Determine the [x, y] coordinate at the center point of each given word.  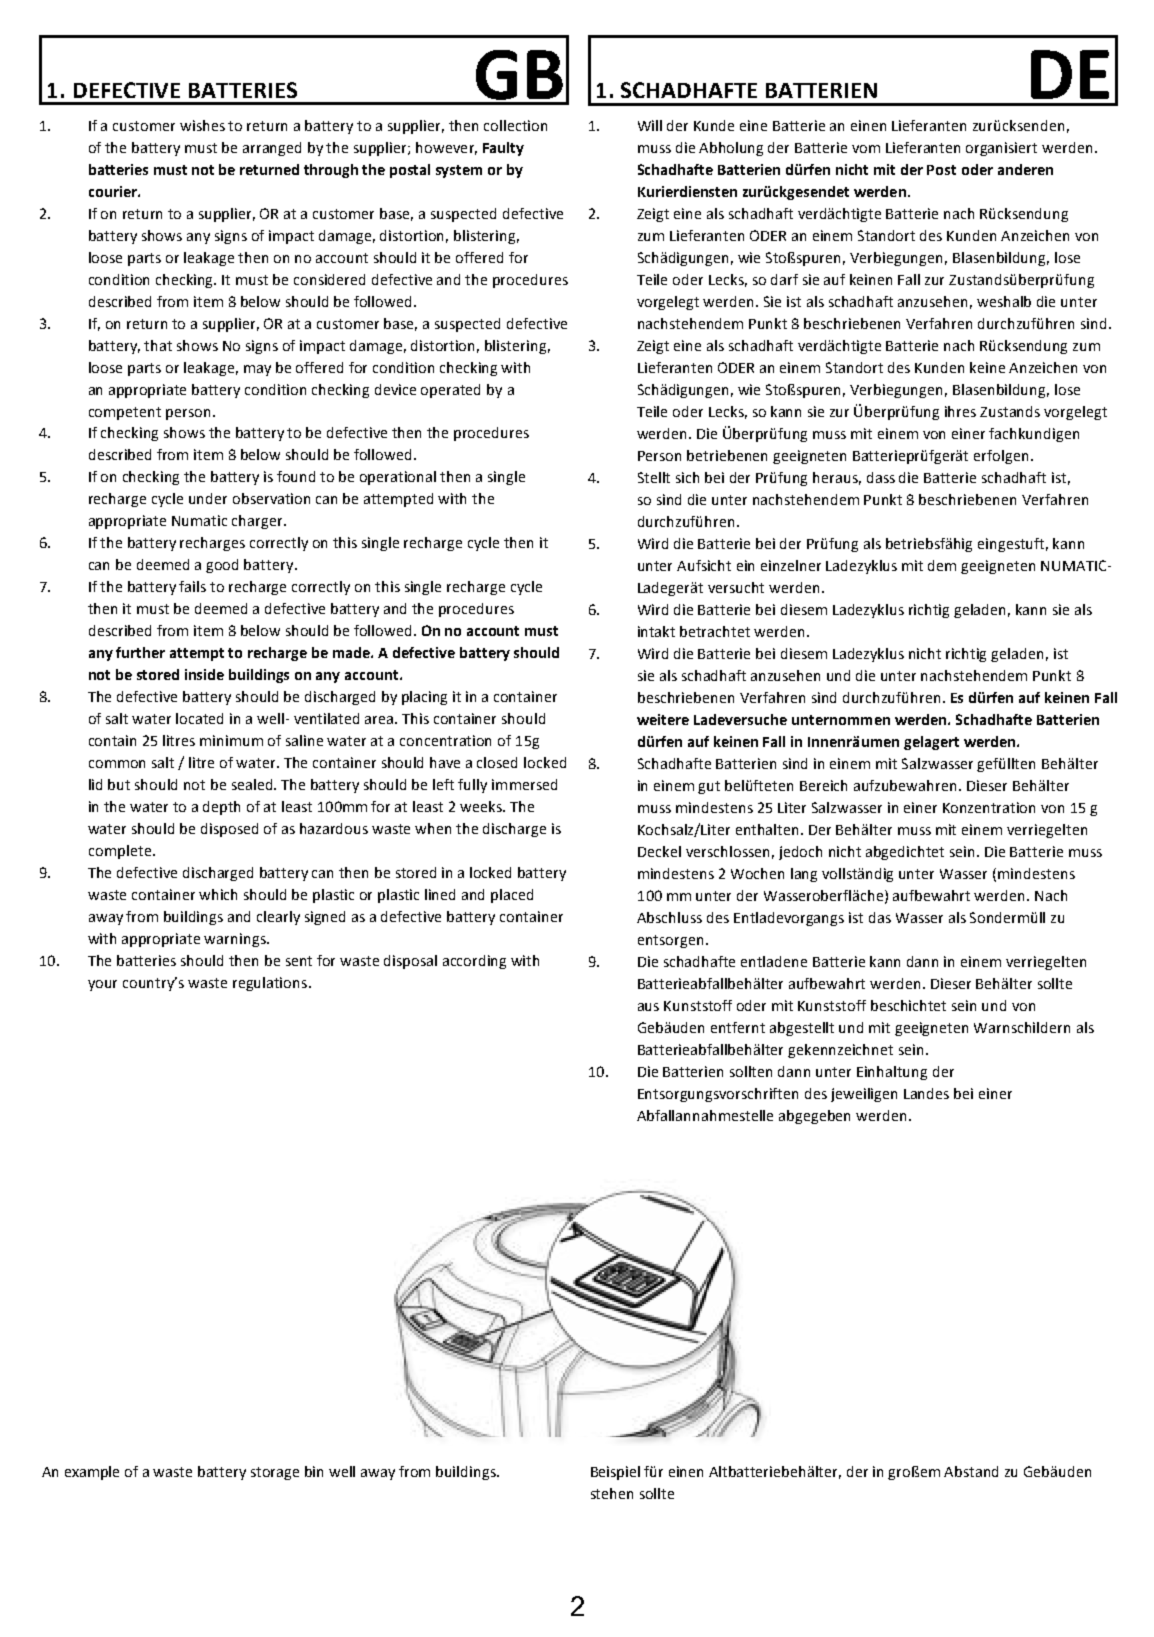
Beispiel [615, 1473]
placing [424, 698]
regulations [271, 984]
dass [881, 477]
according [474, 962]
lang [804, 875]
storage [275, 1473]
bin [314, 1471]
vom [866, 149]
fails [192, 586]
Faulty [503, 149]
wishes [202, 125]
